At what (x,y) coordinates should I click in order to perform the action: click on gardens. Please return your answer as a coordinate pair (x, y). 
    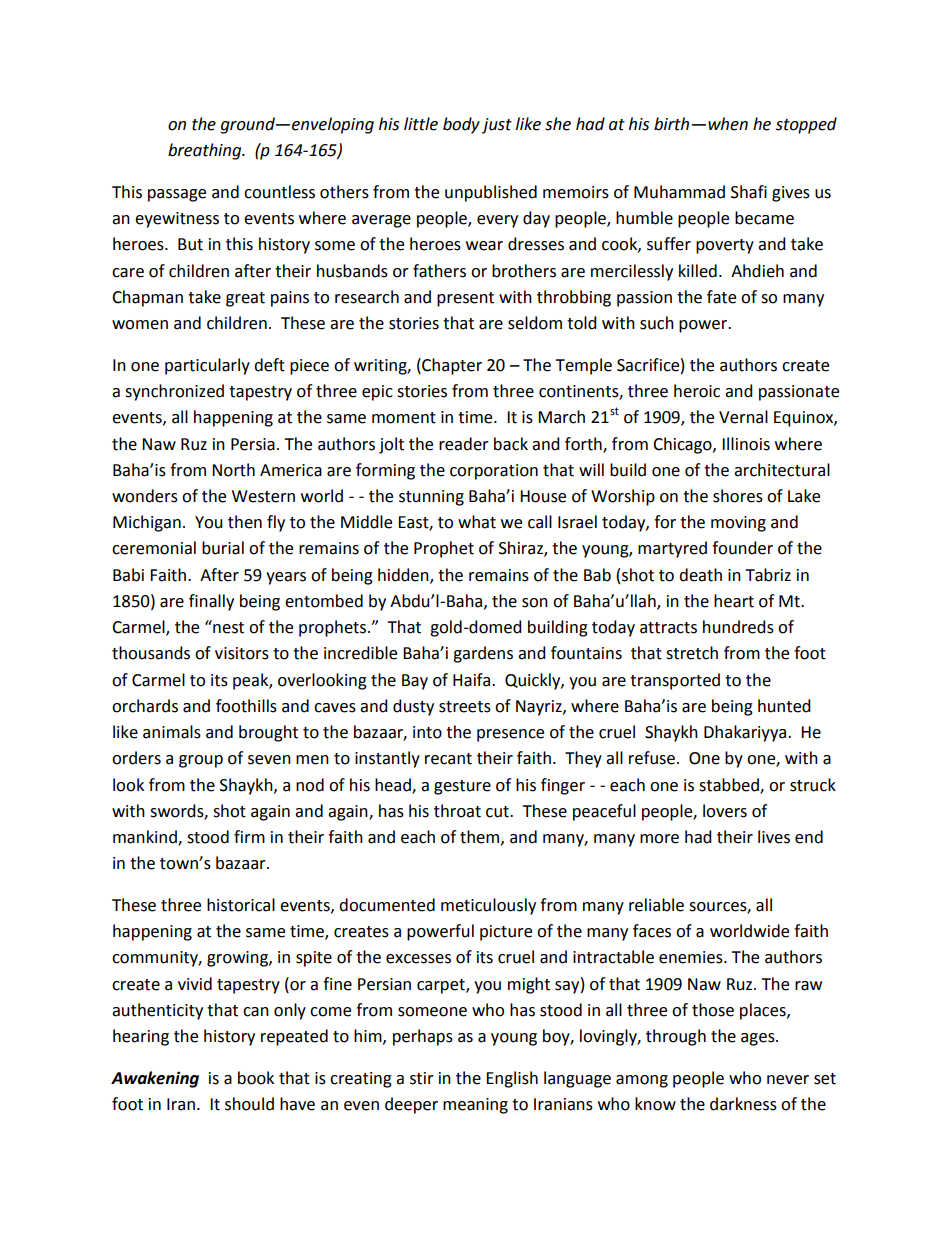
    Looking at the image, I should click on (483, 654).
